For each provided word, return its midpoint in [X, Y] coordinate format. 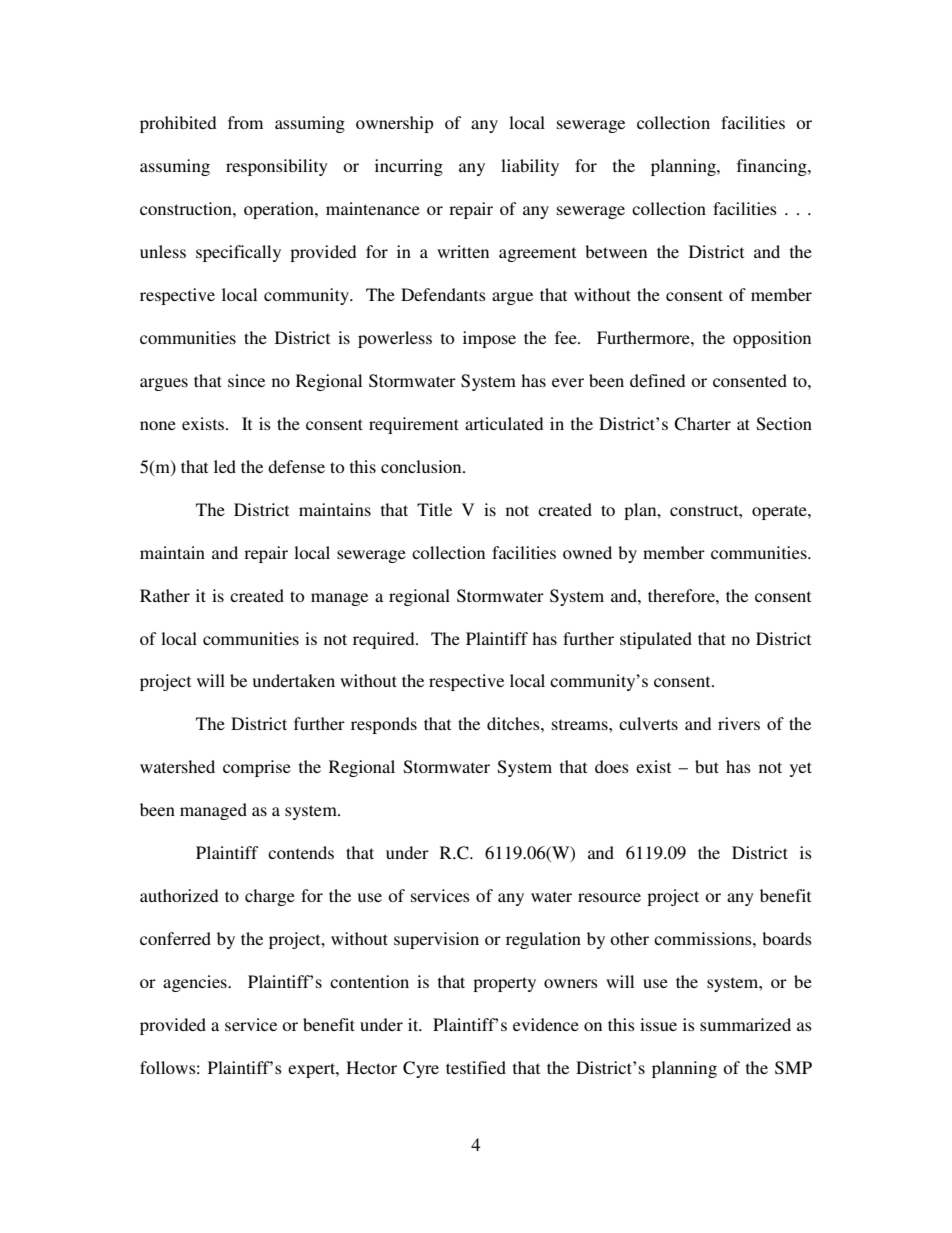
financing [773, 167]
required [385, 640]
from [245, 122]
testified [476, 1067]
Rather [165, 595]
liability [530, 167]
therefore [682, 595]
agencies [196, 983]
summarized [745, 1024]
